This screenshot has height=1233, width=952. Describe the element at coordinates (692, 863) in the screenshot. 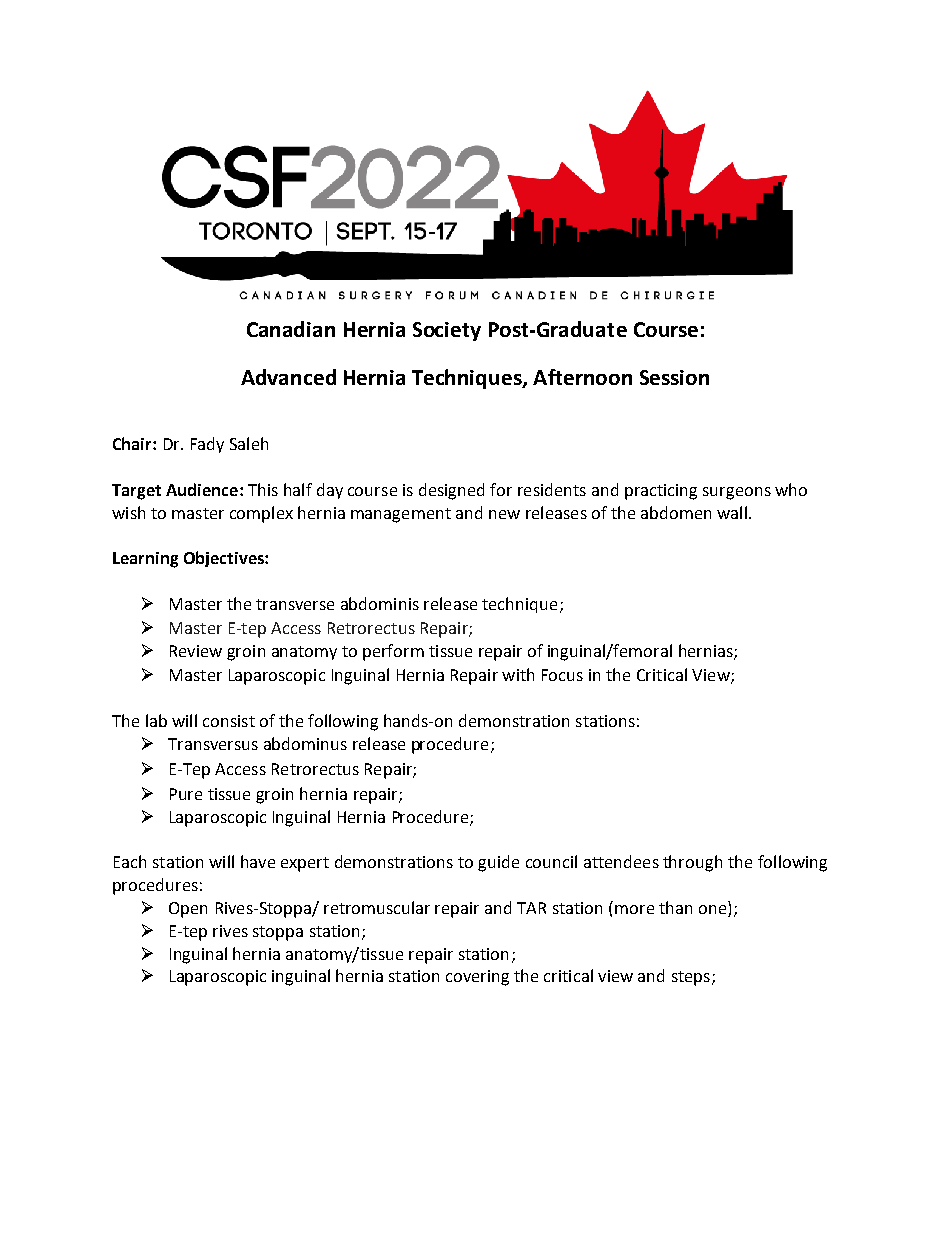

I see `through` at that location.
